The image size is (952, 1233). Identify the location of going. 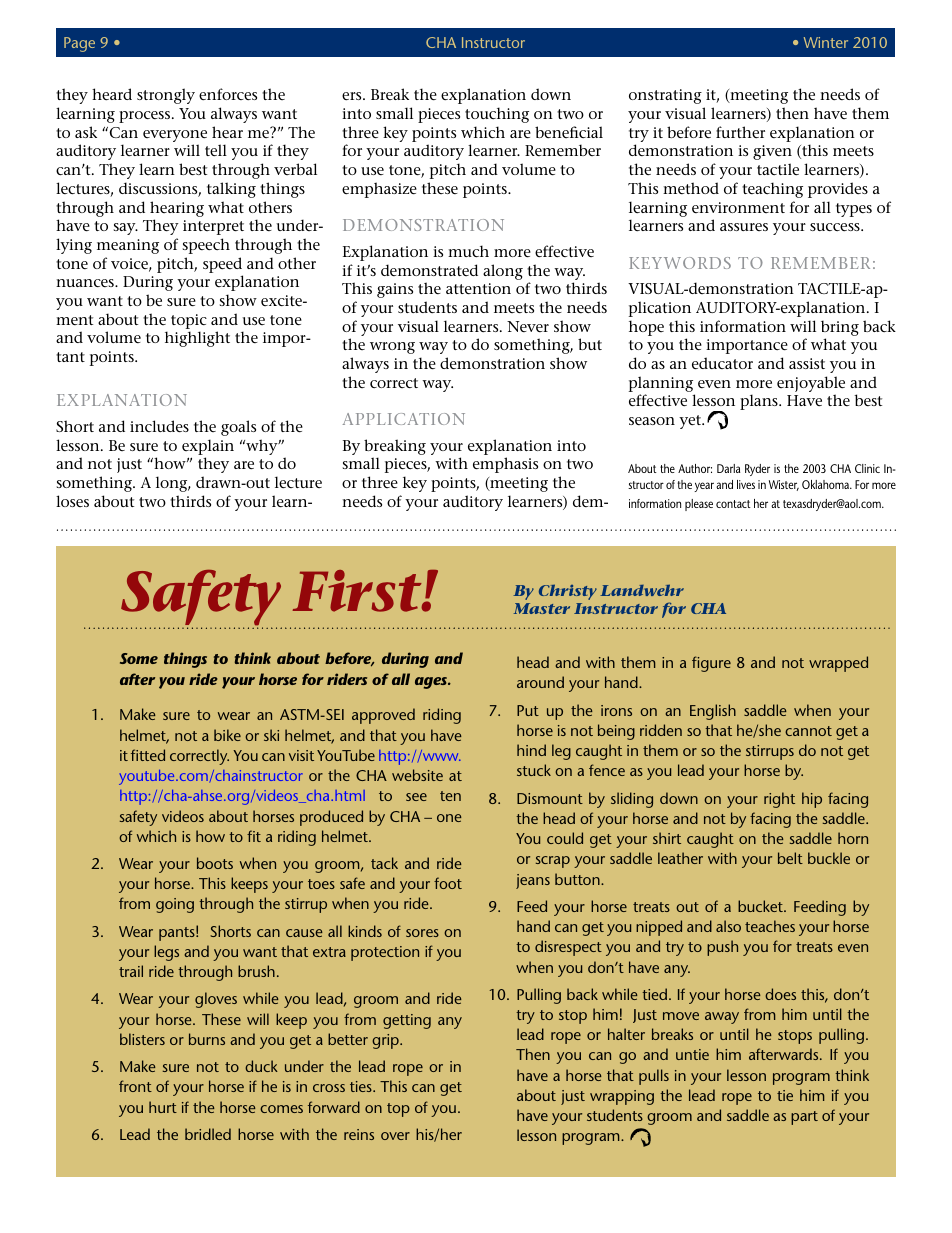
(175, 905).
